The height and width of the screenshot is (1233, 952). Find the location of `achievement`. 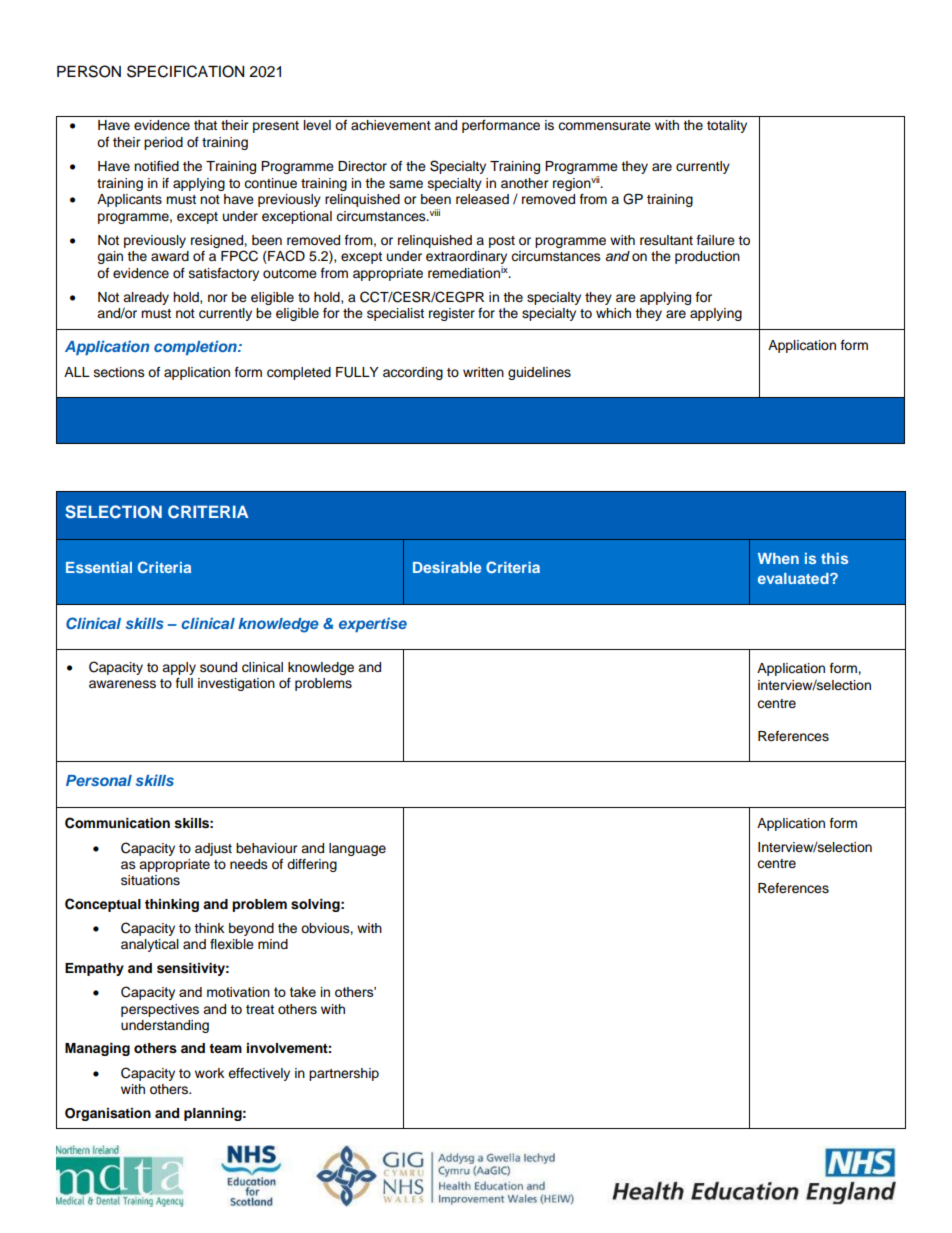

achievement is located at coordinates (391, 125).
